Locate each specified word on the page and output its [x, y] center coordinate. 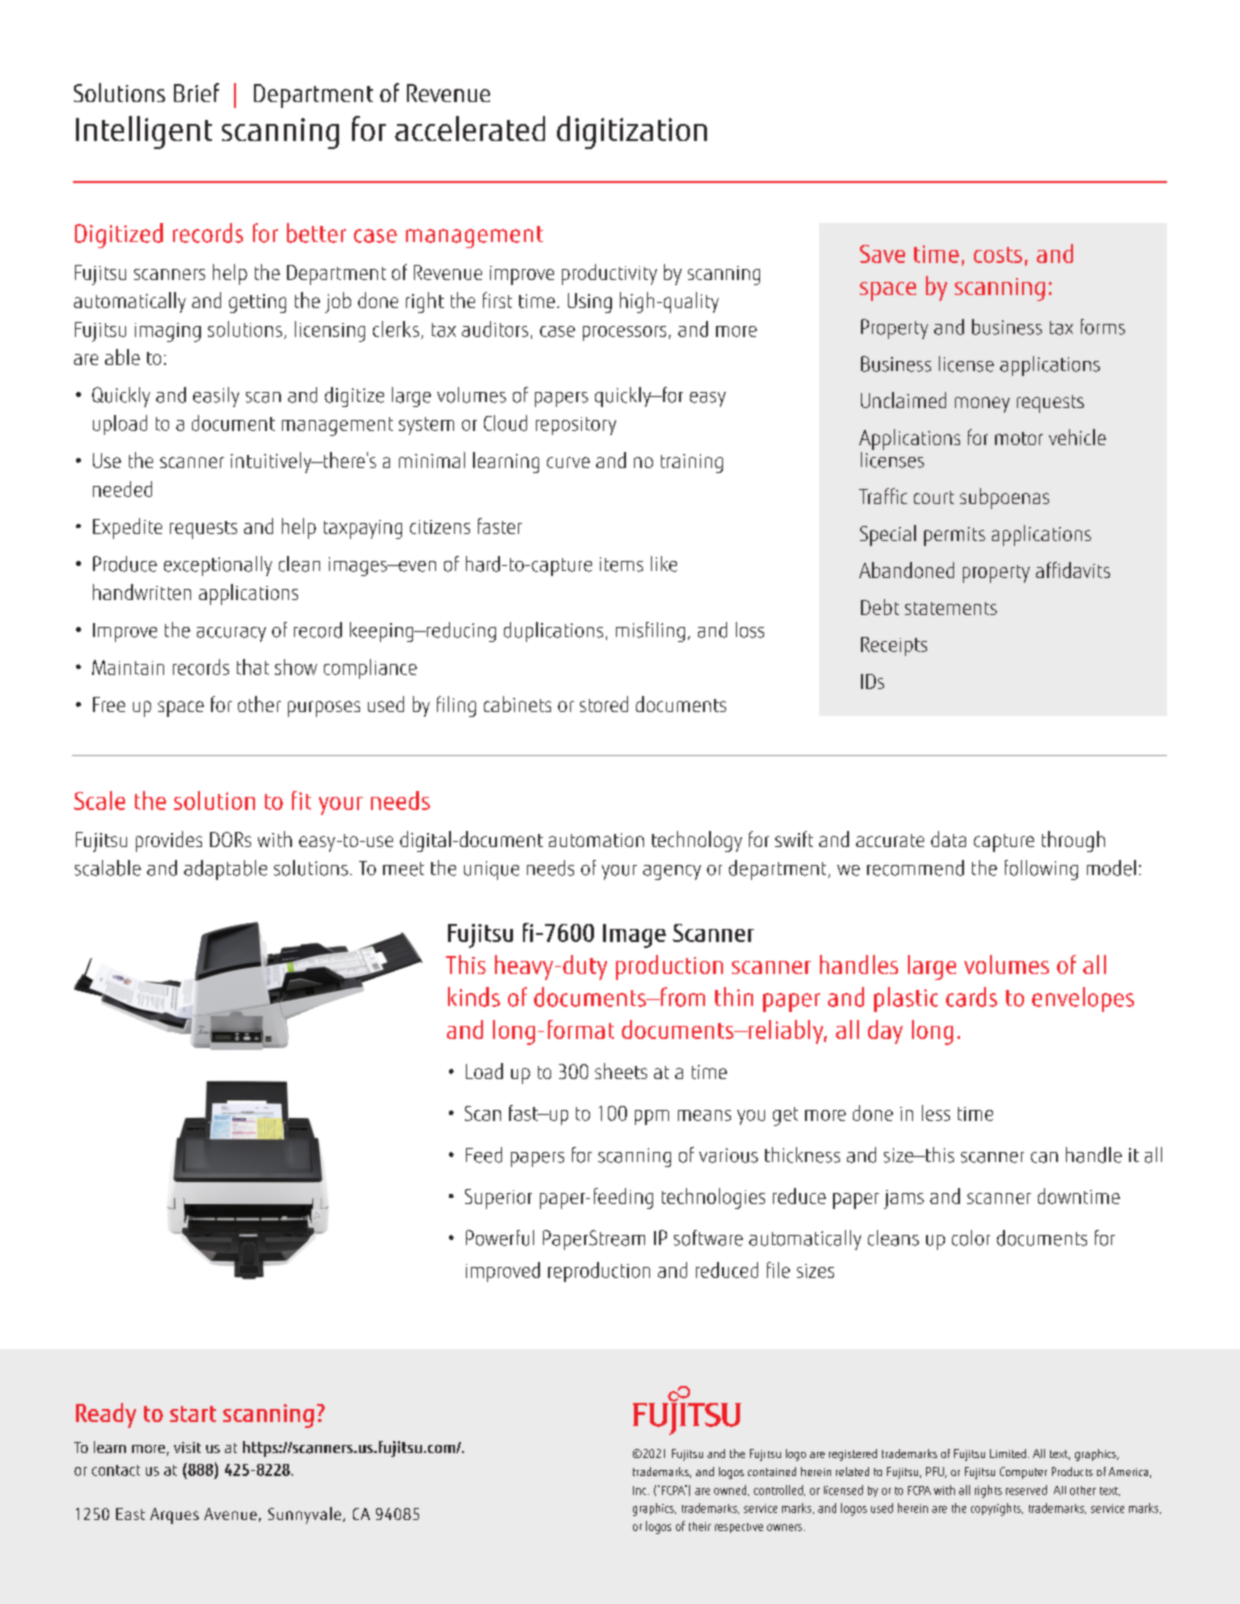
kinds [474, 997]
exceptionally [218, 566]
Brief [196, 92]
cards [971, 997]
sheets [621, 1071]
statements [951, 608]
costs [998, 255]
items [621, 564]
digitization [632, 132]
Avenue [230, 1514]
